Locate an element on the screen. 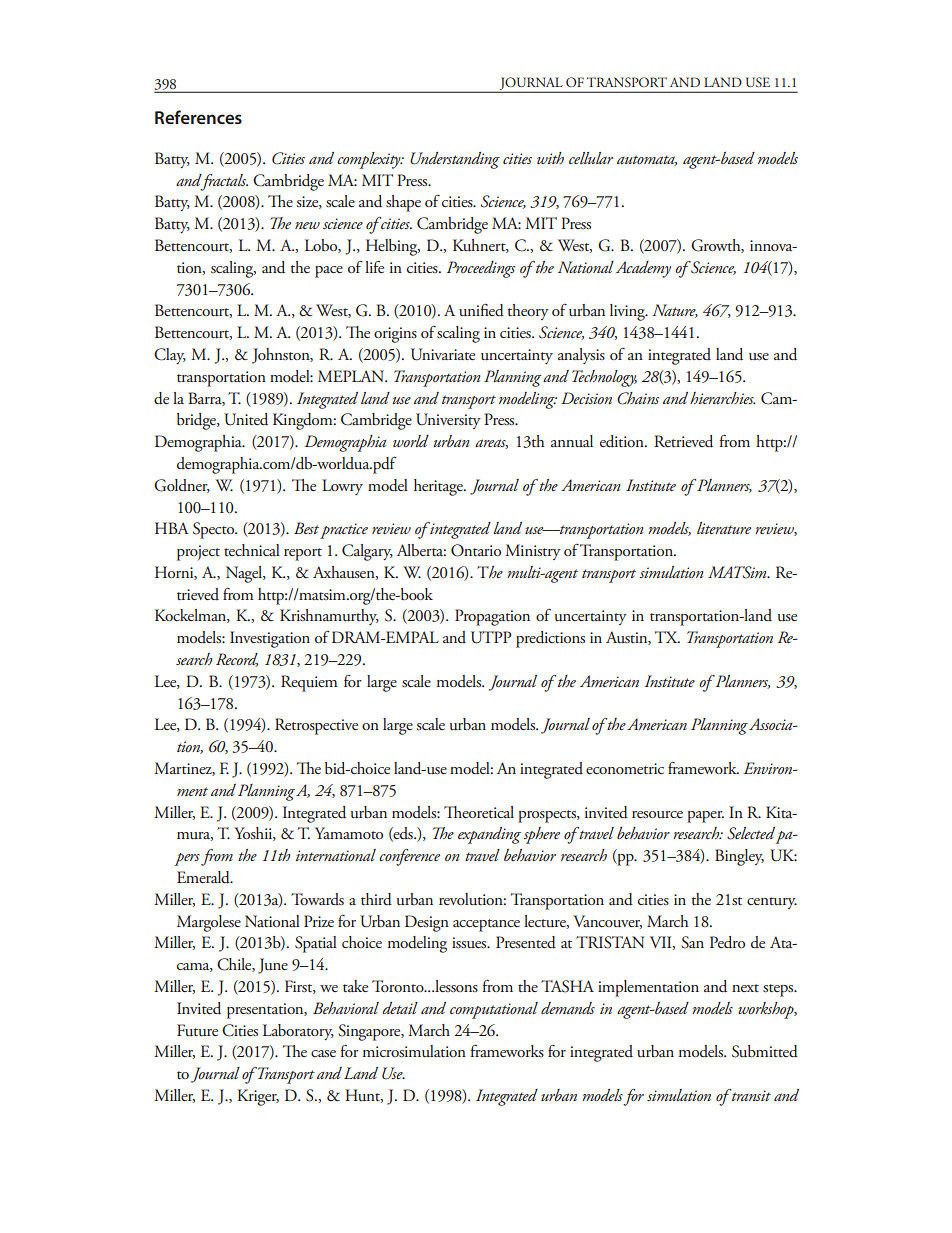 Image resolution: width=952 pixels, height=1233 pixels. Future is located at coordinates (197, 1030).
